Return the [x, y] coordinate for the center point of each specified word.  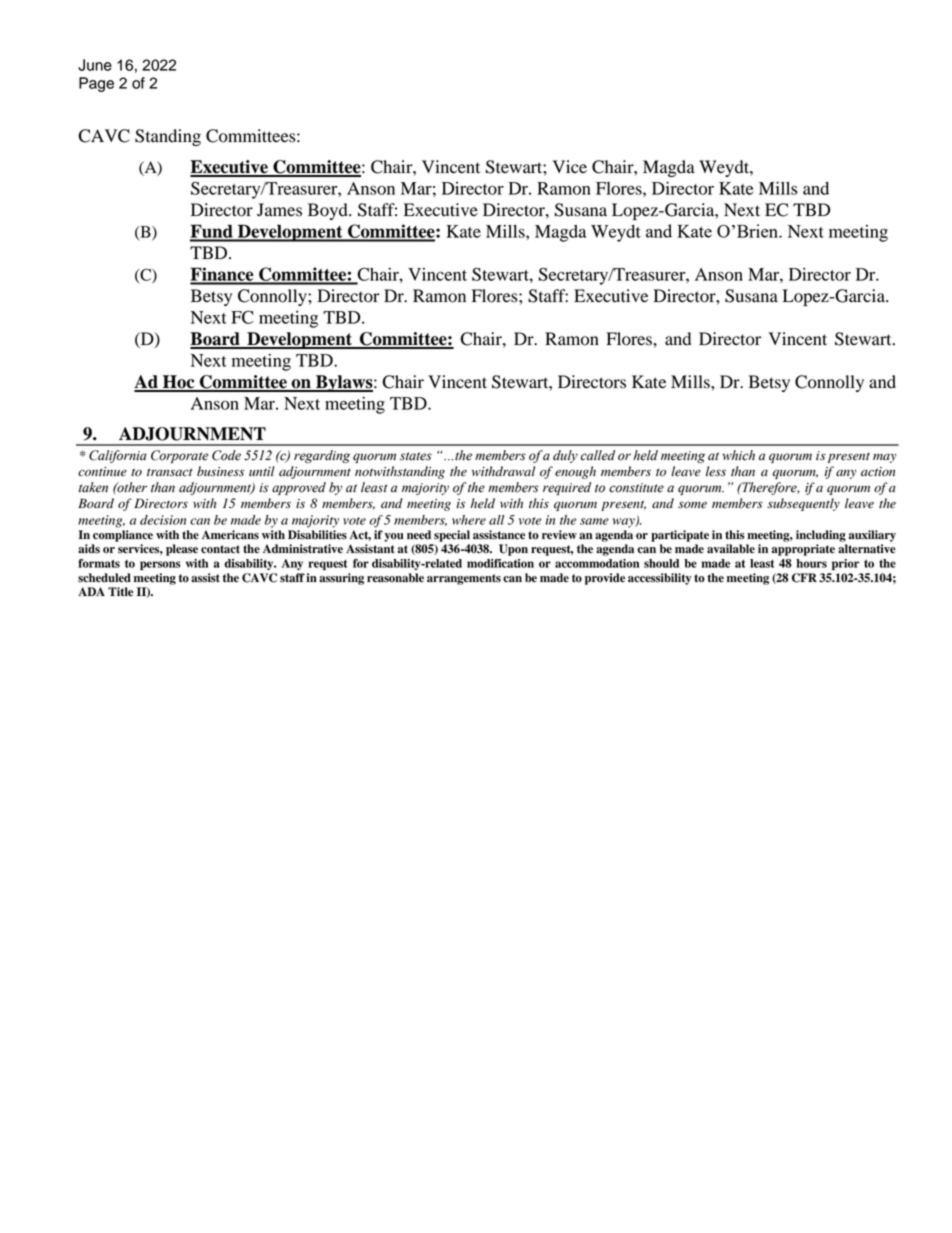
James [279, 210]
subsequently [803, 504]
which [738, 455]
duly [565, 456]
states [416, 456]
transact [170, 472]
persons [160, 565]
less [716, 471]
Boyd [329, 211]
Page [96, 84]
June [95, 65]
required [567, 488]
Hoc [179, 383]
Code [226, 455]
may [884, 458]
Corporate [180, 456]
